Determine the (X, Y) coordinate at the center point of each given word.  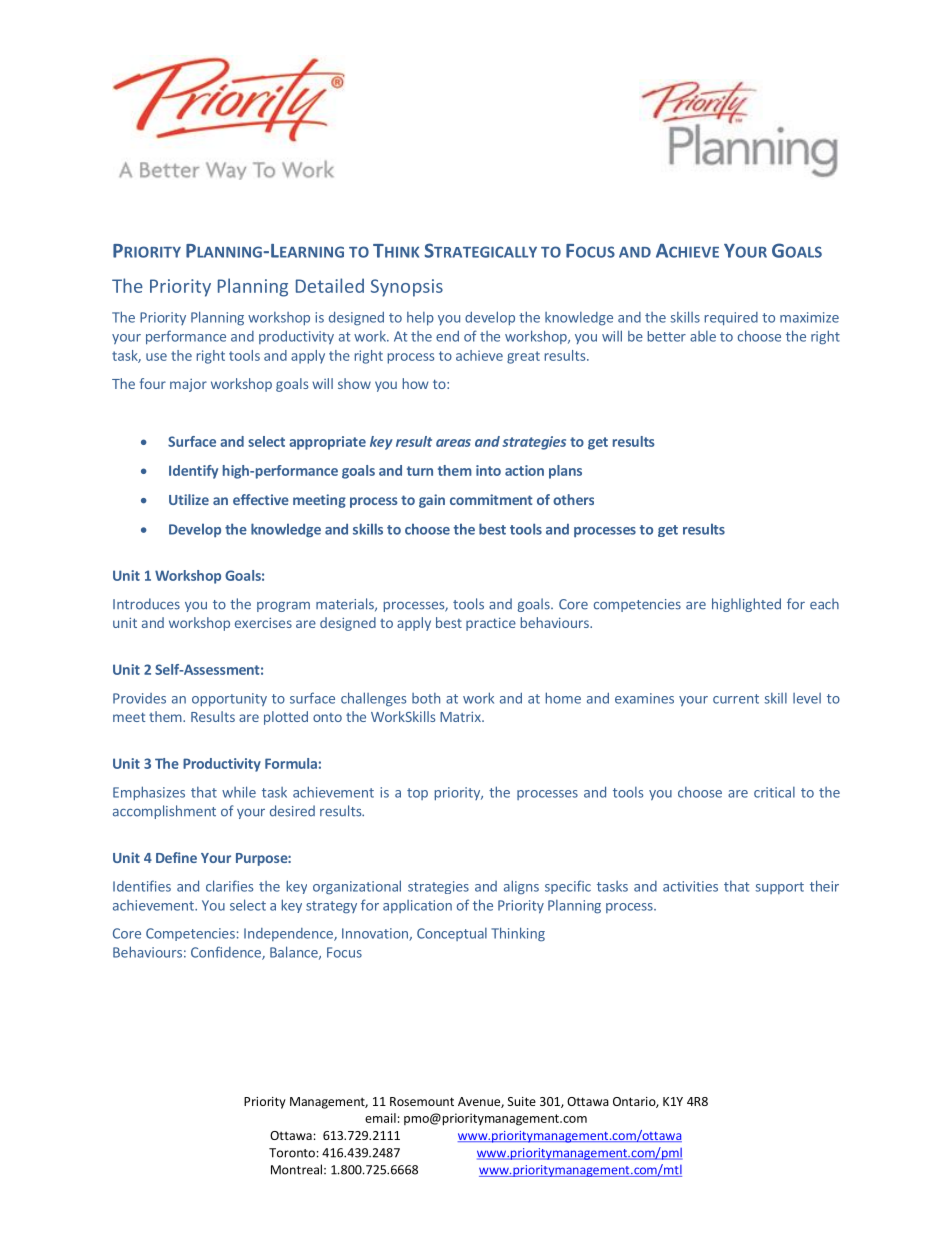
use (156, 357)
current (736, 699)
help (420, 319)
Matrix (461, 716)
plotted (286, 718)
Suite (522, 1101)
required (731, 319)
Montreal (296, 1169)
